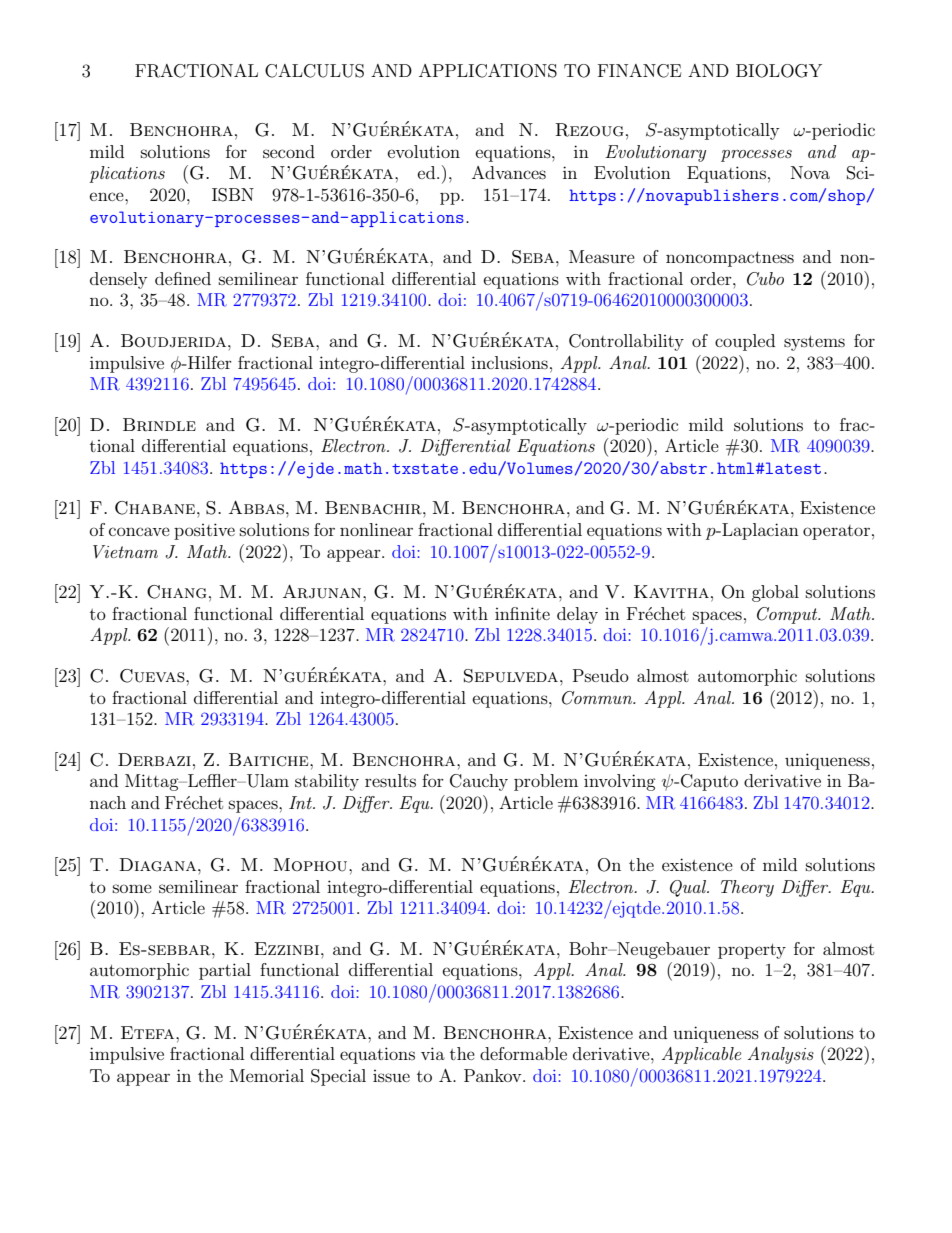  I want to click on deformable, so click(523, 1053).
